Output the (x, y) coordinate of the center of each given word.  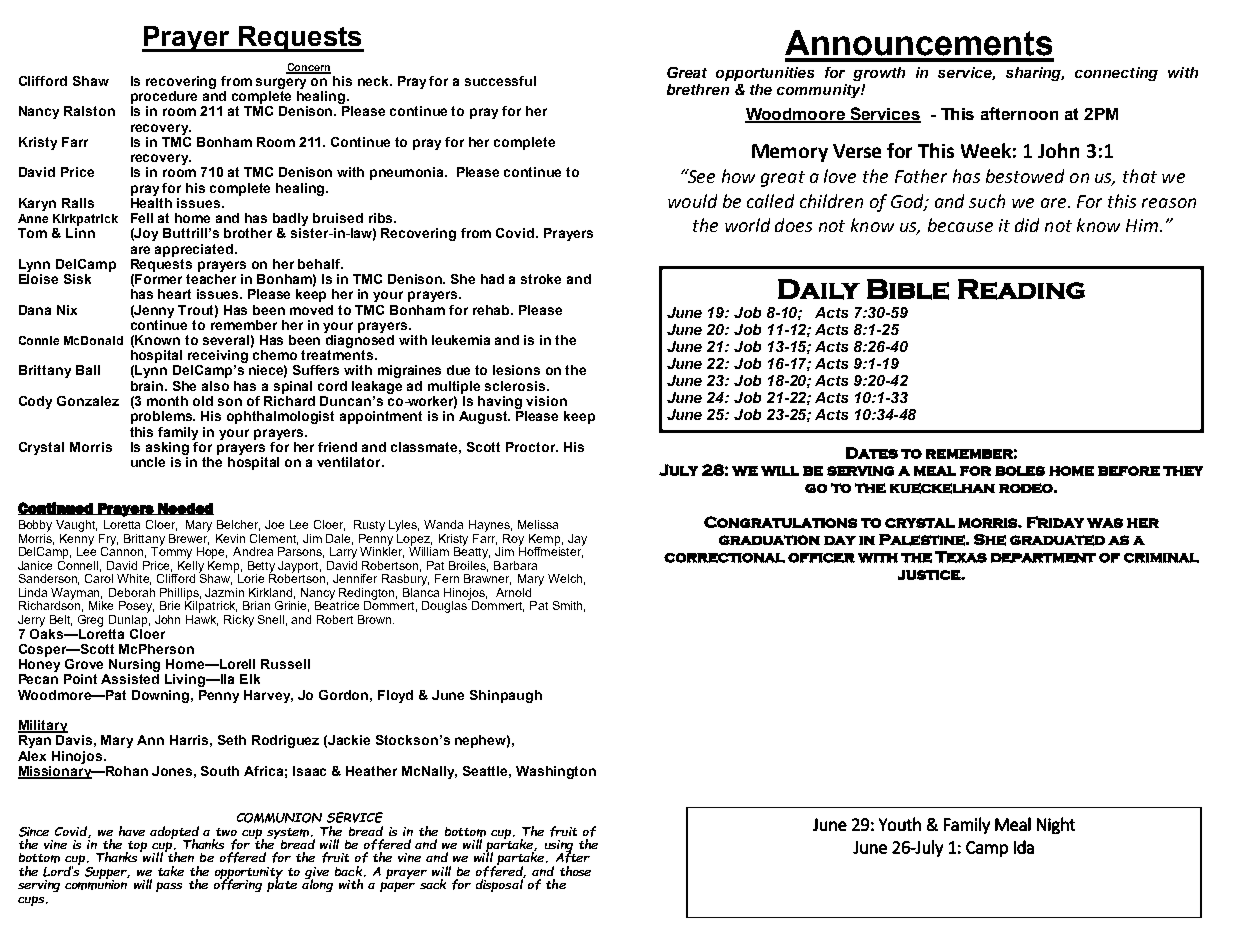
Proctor (532, 447)
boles (1020, 471)
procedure (164, 97)
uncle (148, 462)
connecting (1116, 74)
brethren (698, 89)
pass (169, 887)
